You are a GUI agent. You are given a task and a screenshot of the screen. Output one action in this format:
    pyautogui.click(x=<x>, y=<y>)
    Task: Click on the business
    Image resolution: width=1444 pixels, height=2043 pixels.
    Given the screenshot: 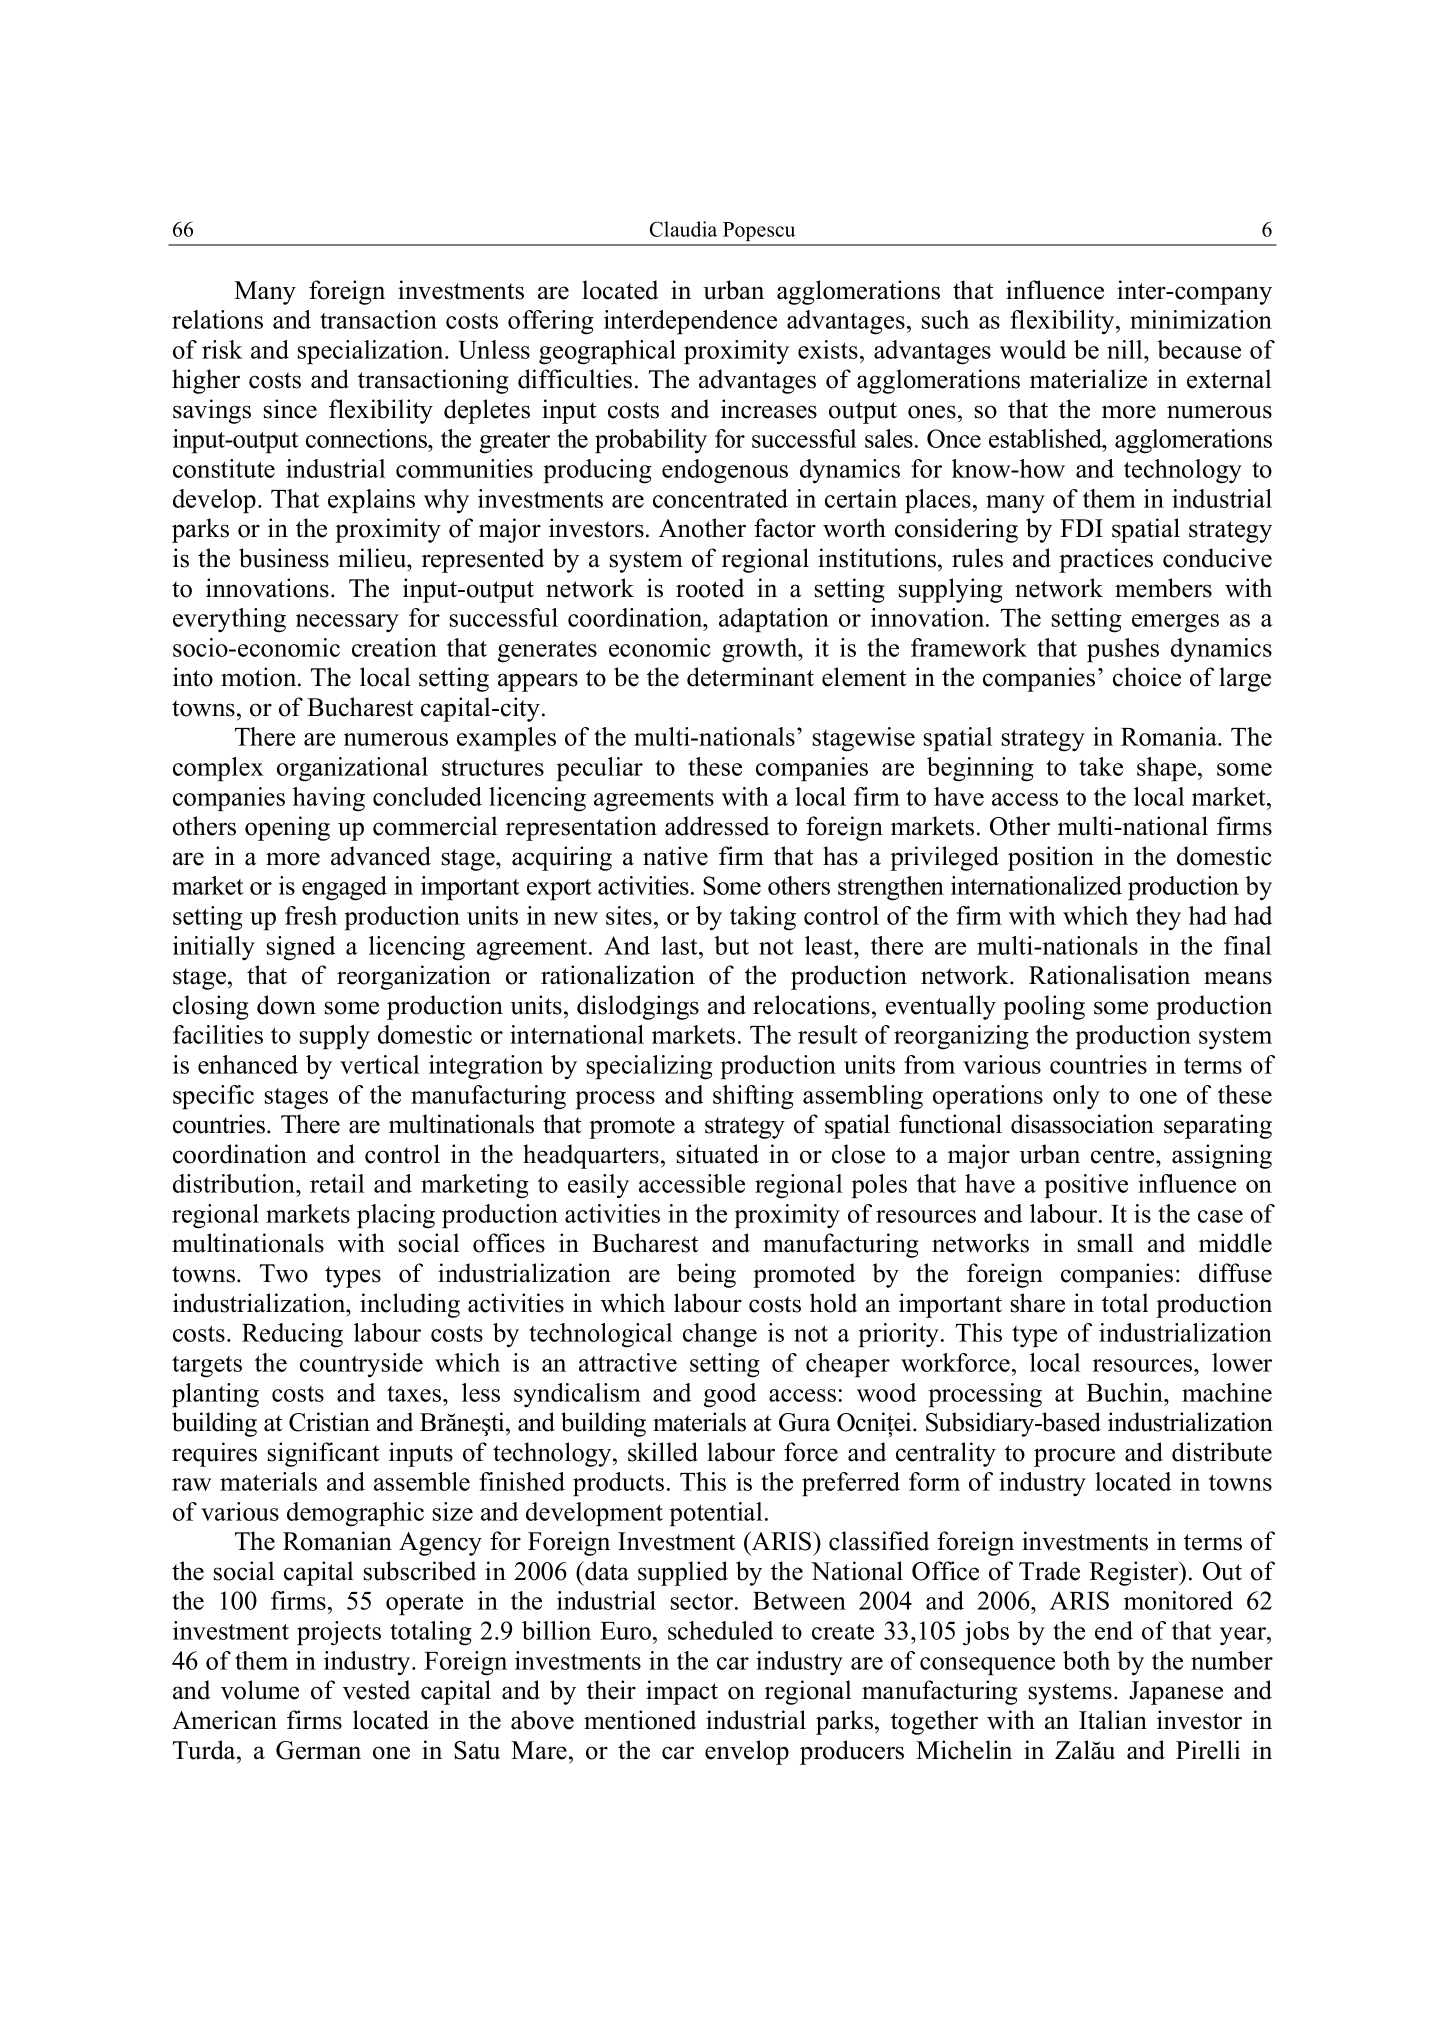 What is the action you would take?
    pyautogui.click(x=284, y=558)
